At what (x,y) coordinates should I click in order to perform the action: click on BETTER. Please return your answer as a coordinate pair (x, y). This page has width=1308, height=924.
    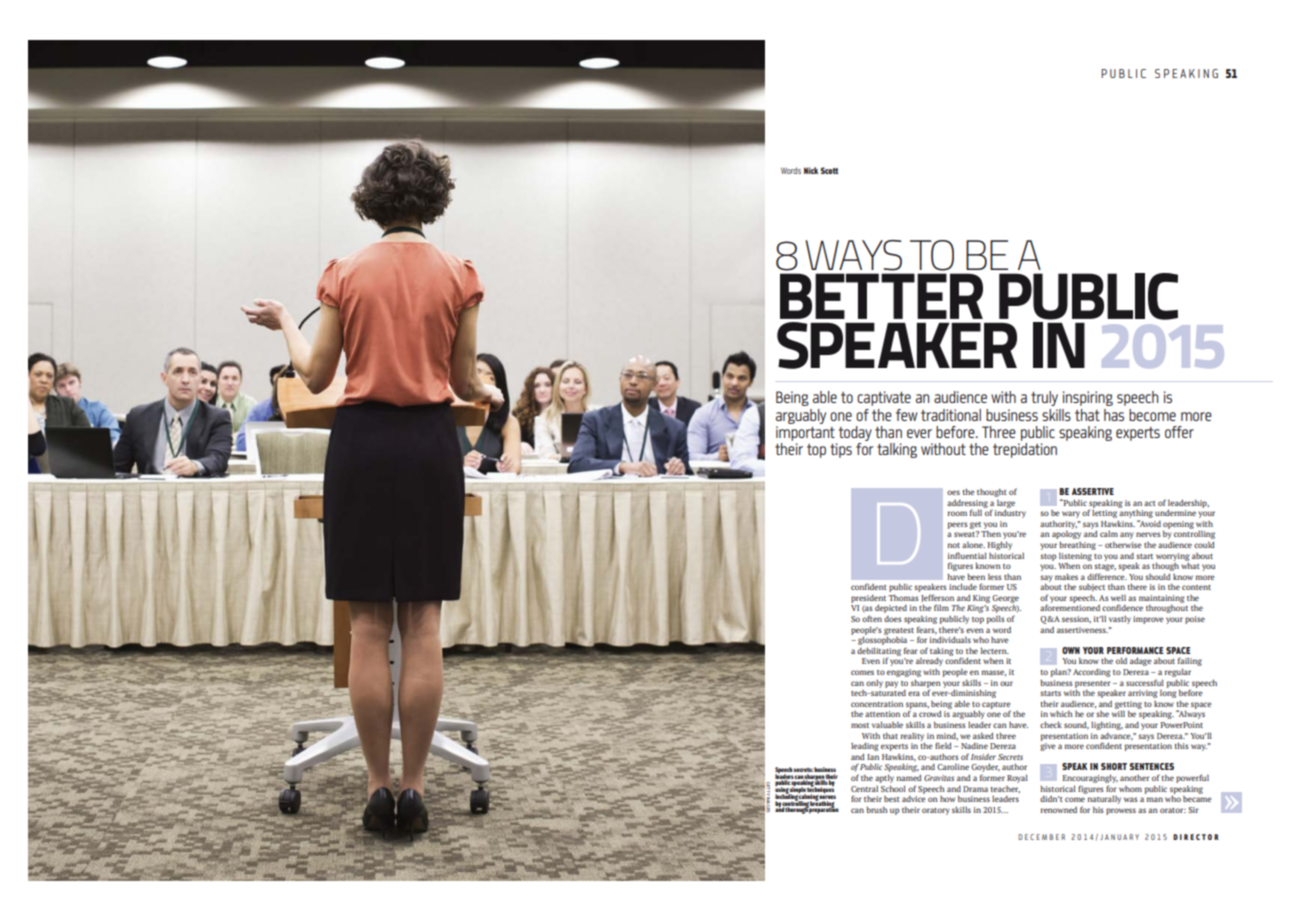
    Looking at the image, I should click on (881, 296).
